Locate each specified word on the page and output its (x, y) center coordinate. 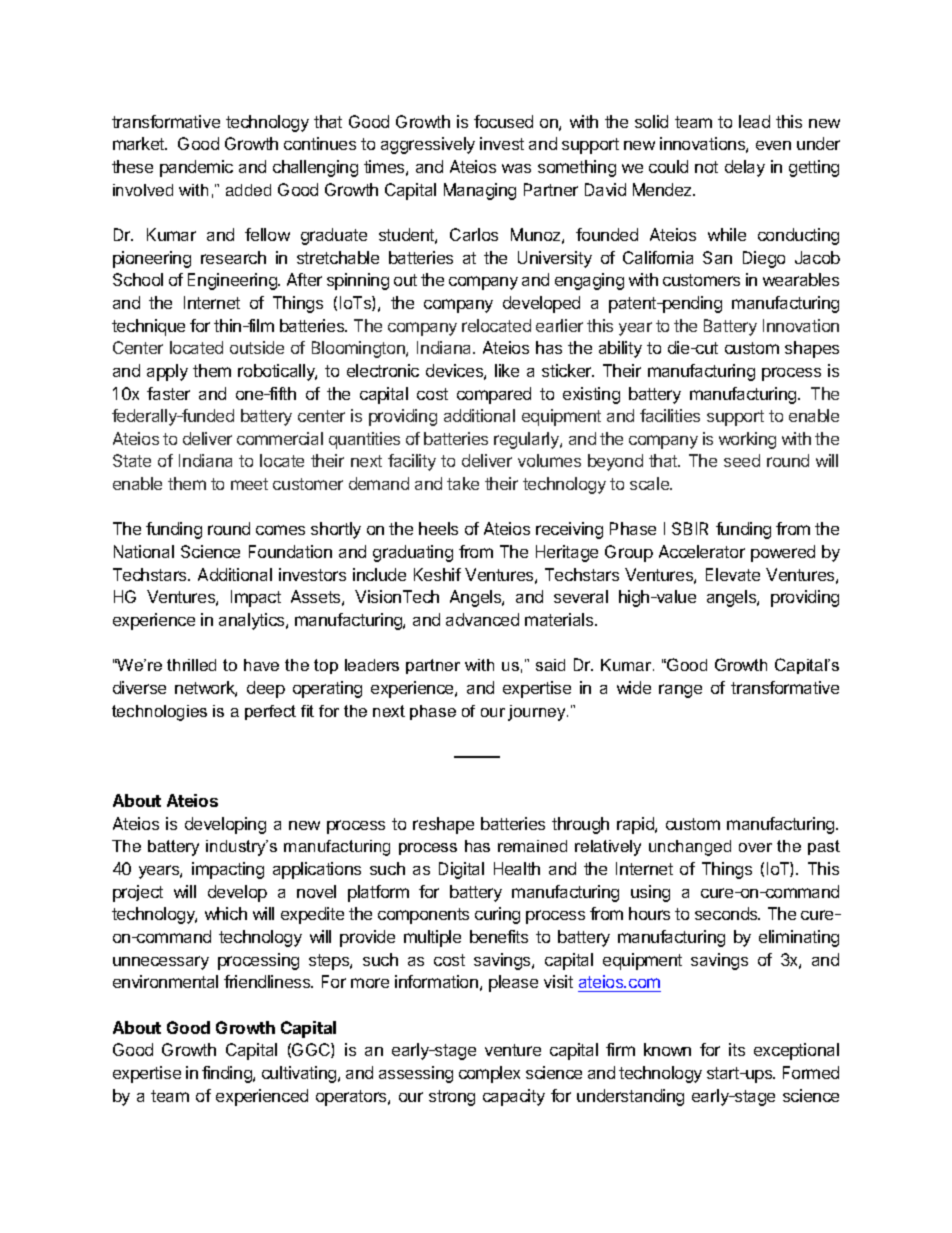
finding (228, 1074)
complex (489, 1074)
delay (745, 168)
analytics (253, 621)
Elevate (733, 574)
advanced (482, 619)
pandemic (196, 168)
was (516, 168)
